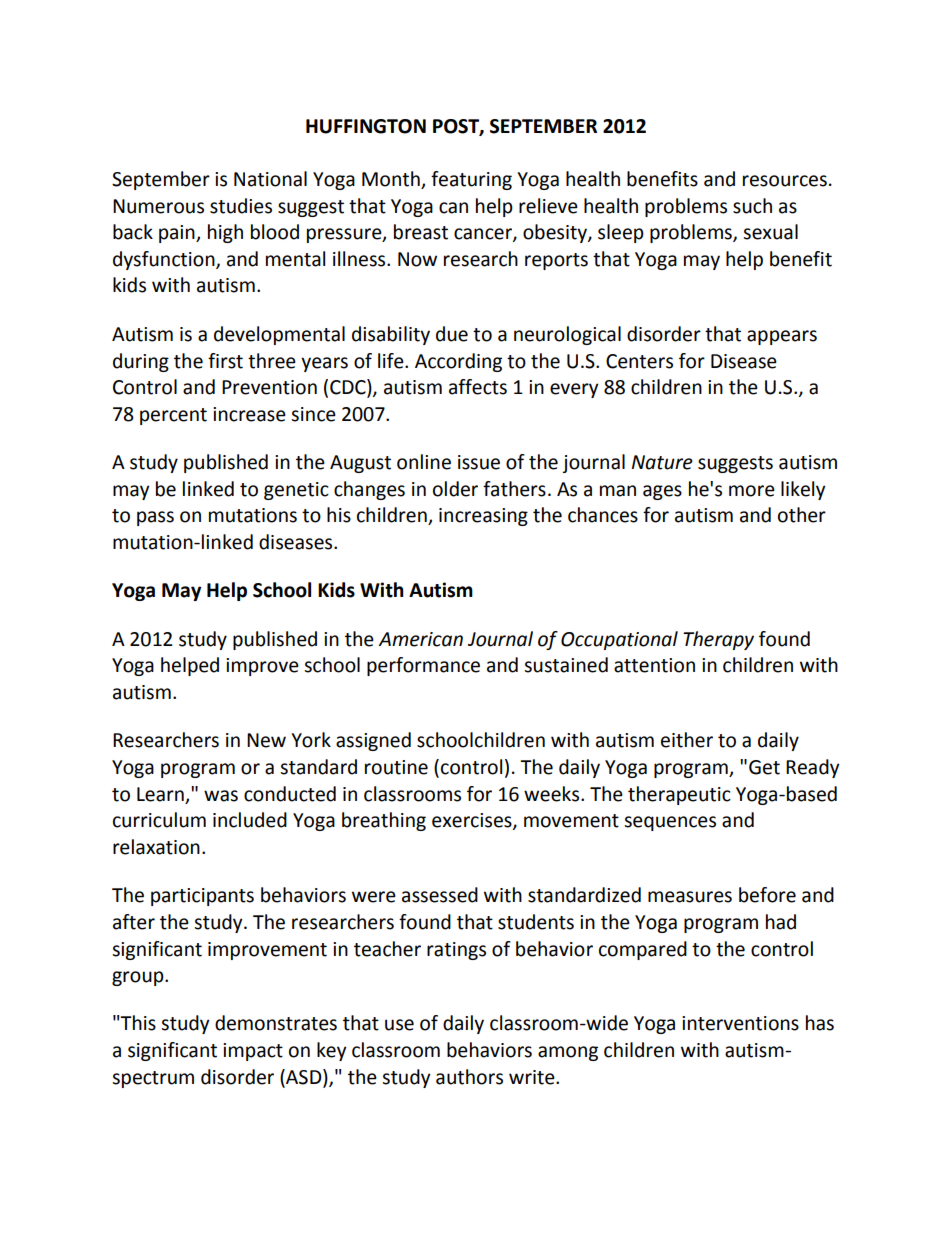 This page has width=952, height=1233. Describe the element at coordinates (764, 767) in the page. I see `Get` at that location.
